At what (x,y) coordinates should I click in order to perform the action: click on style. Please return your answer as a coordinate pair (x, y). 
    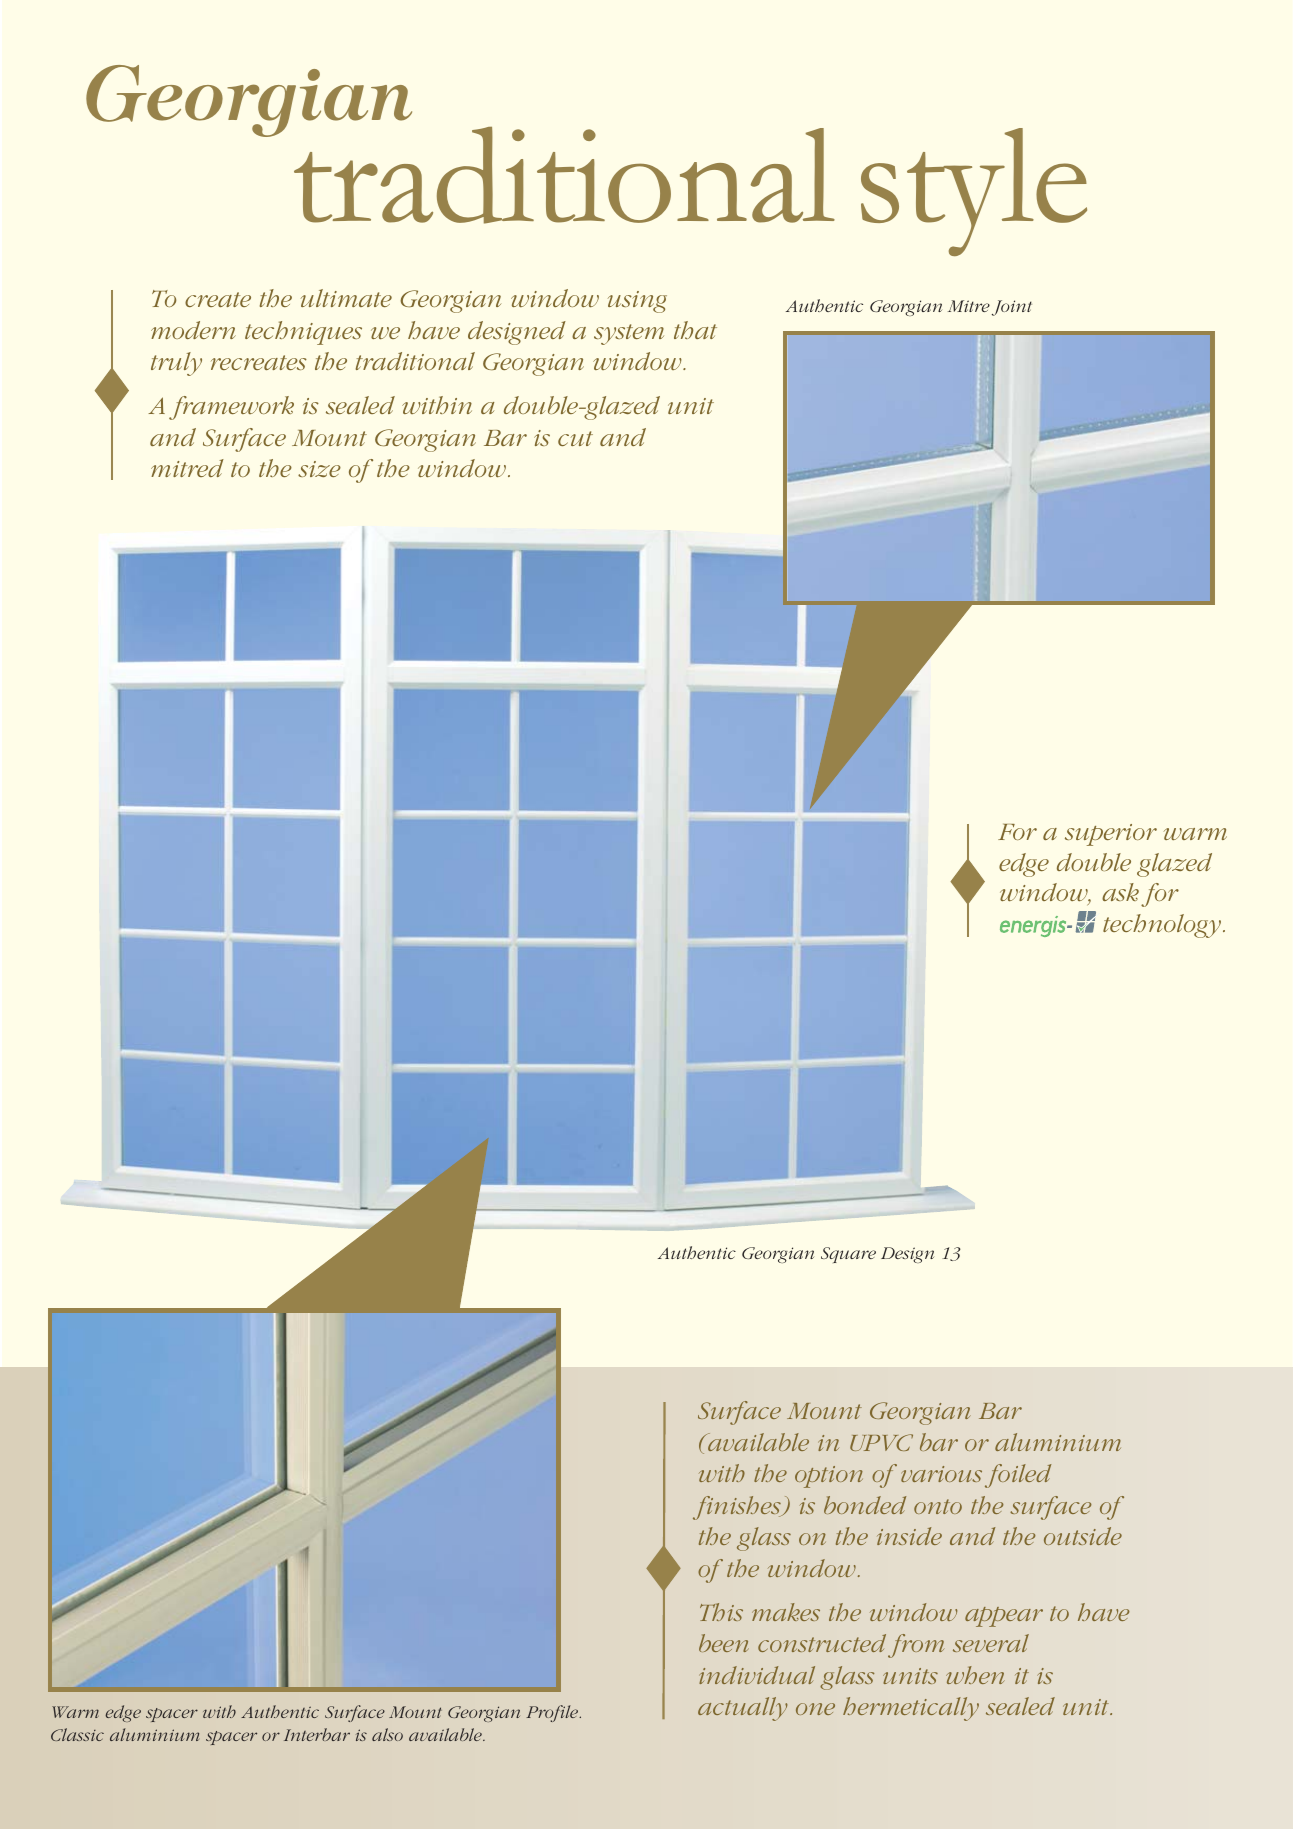
    Looking at the image, I should click on (974, 192).
